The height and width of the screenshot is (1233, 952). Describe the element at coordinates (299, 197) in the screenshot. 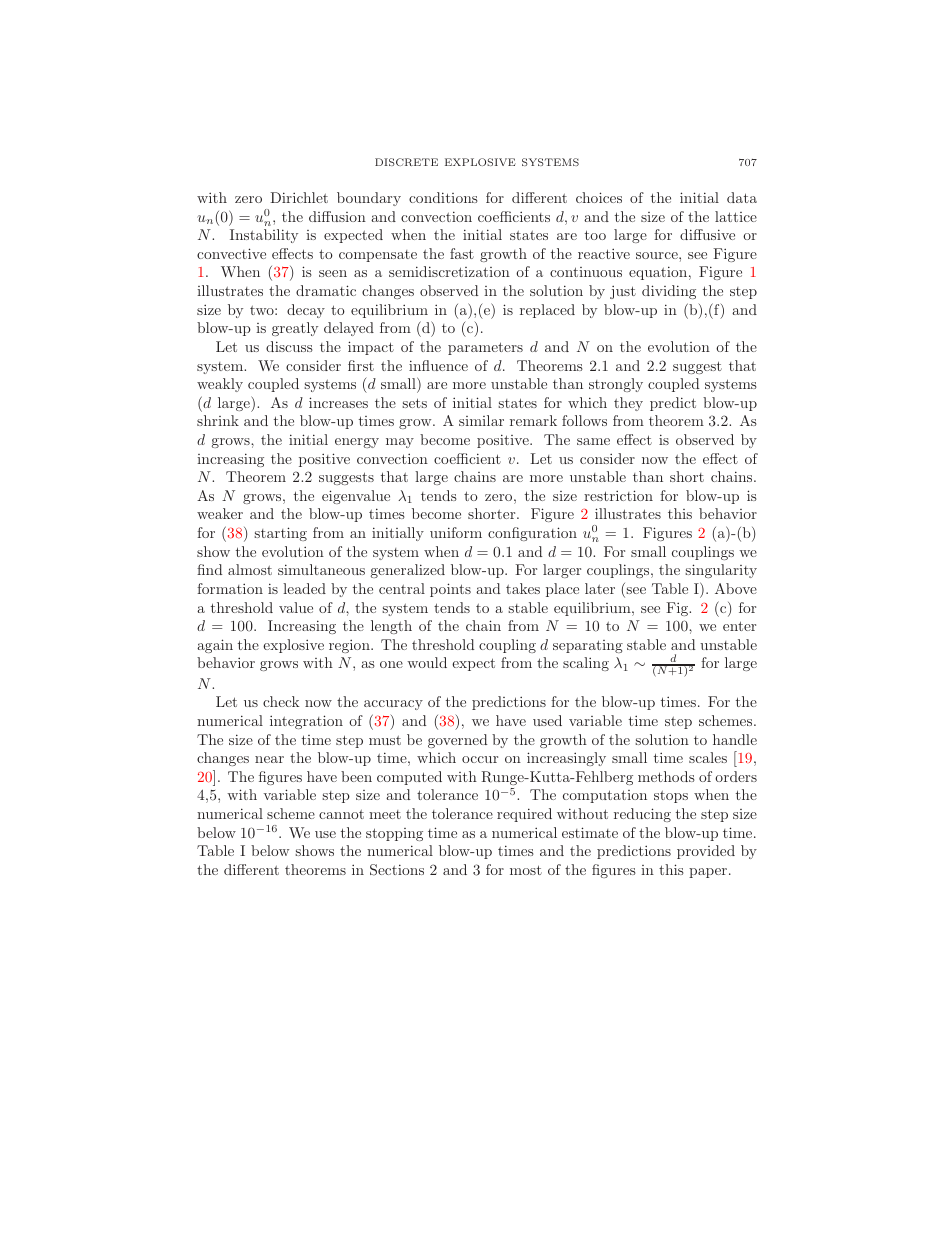

I see `Dirichlet` at that location.
